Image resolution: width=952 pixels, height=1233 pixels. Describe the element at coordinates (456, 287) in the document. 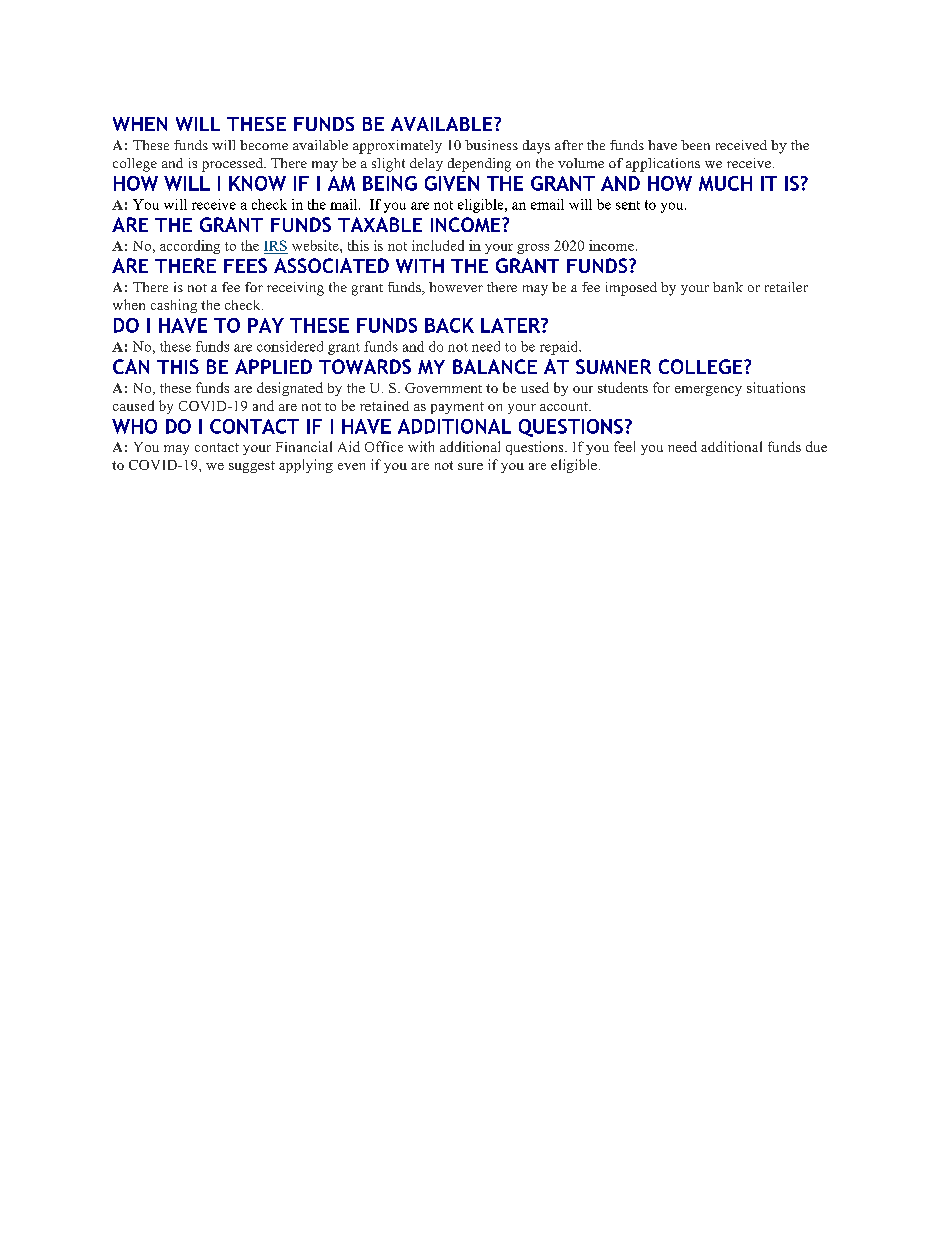

I see `however` at that location.
